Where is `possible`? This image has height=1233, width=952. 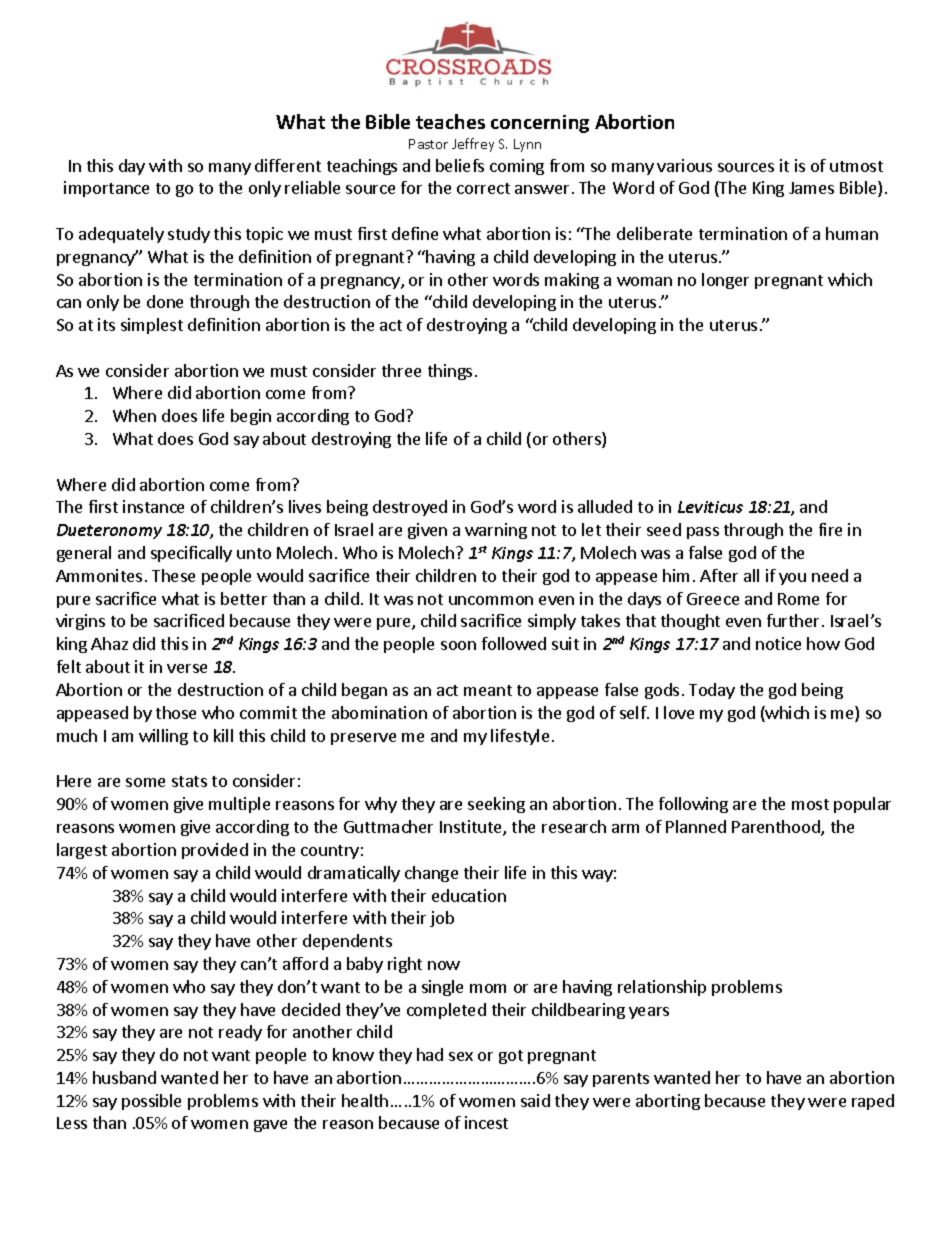
possible is located at coordinates (151, 1102).
